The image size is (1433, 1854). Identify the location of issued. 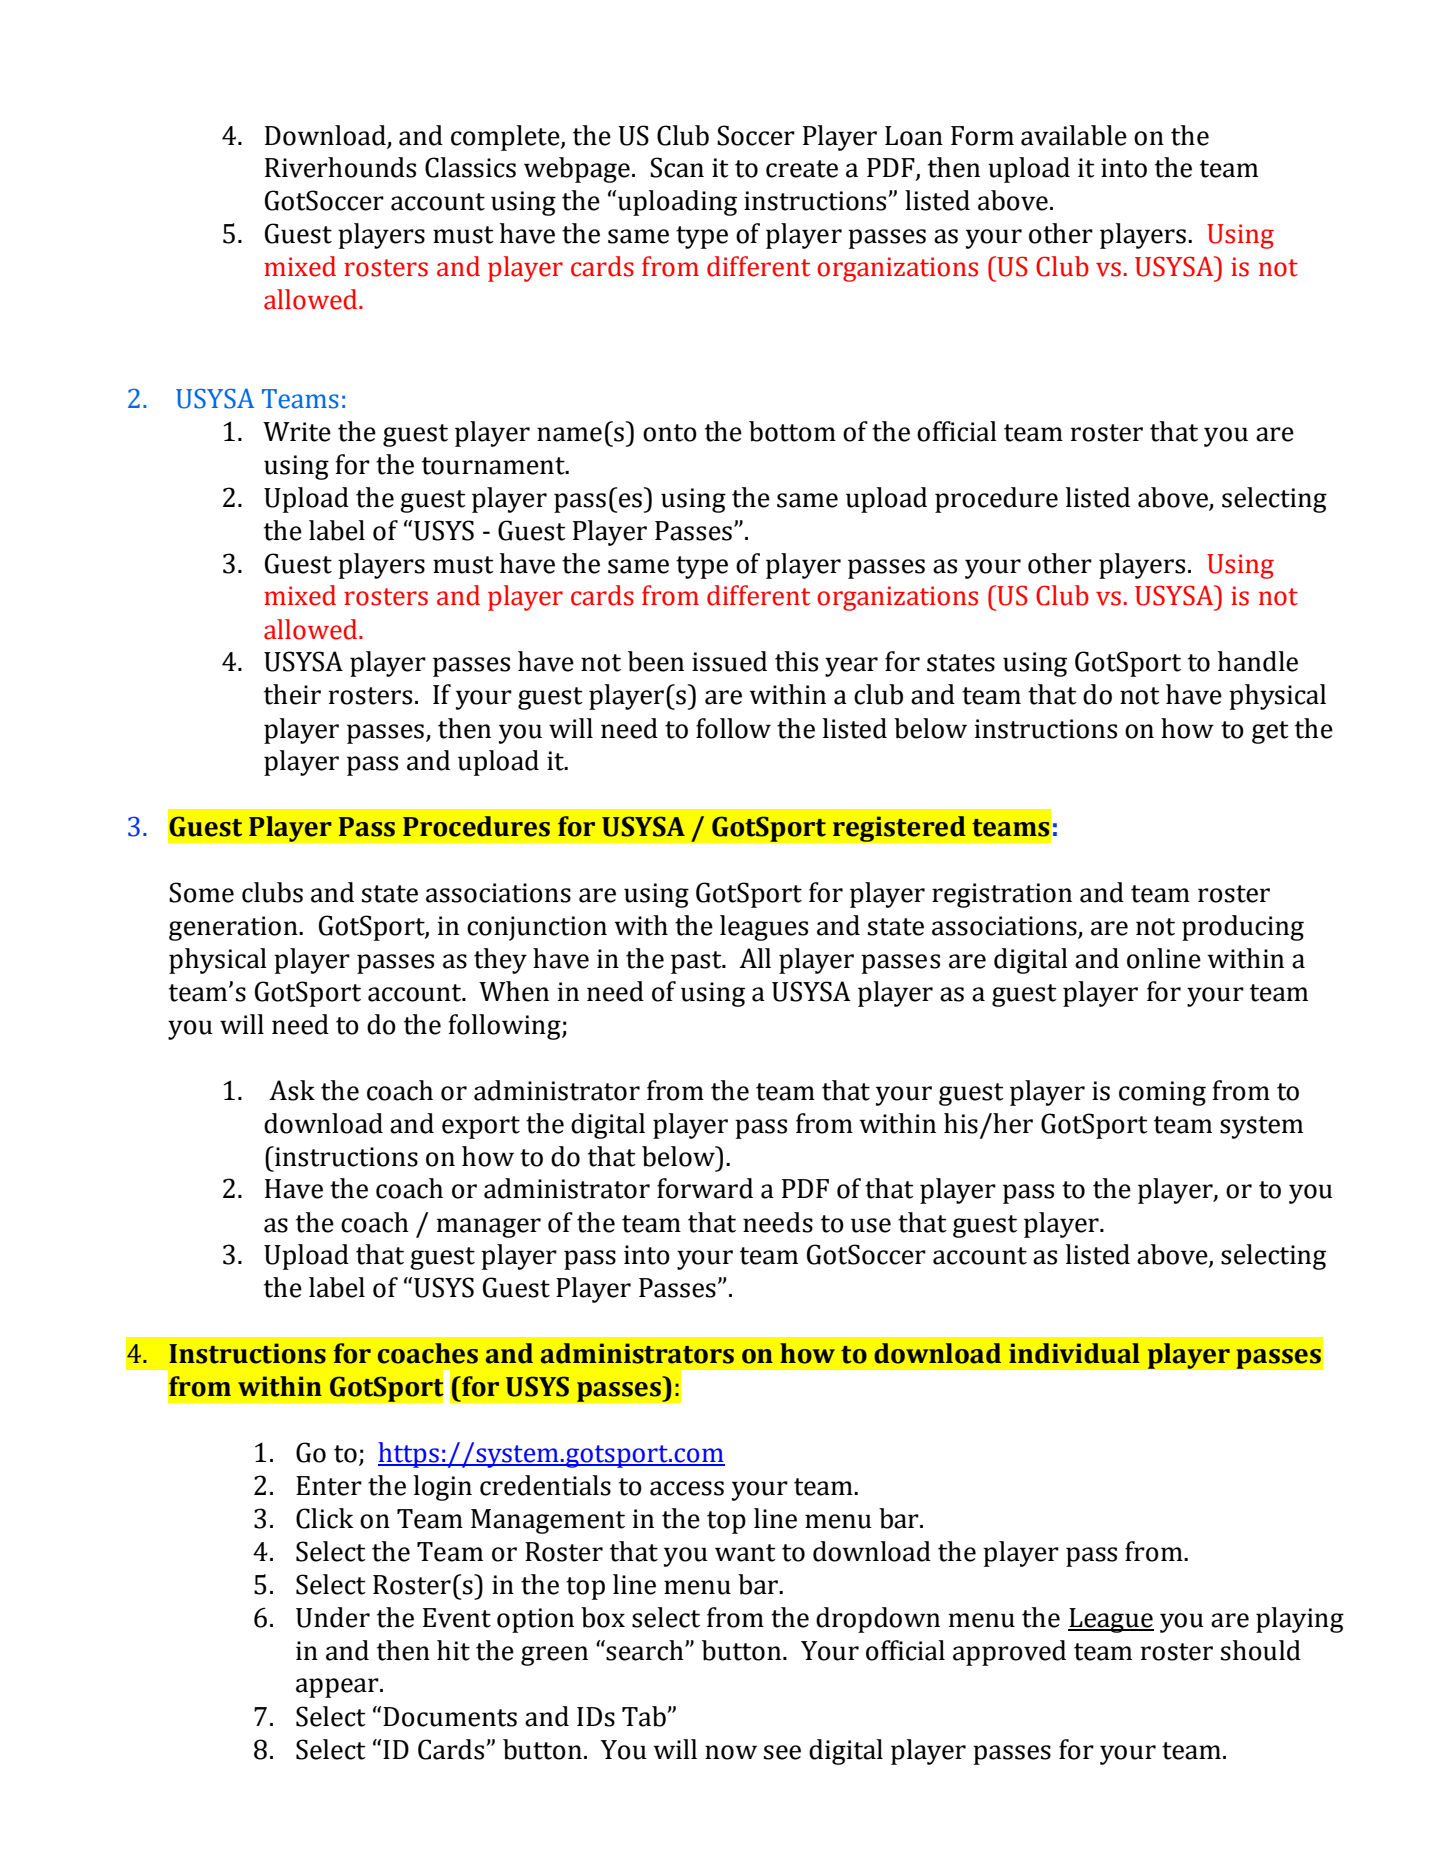
(729, 661).
